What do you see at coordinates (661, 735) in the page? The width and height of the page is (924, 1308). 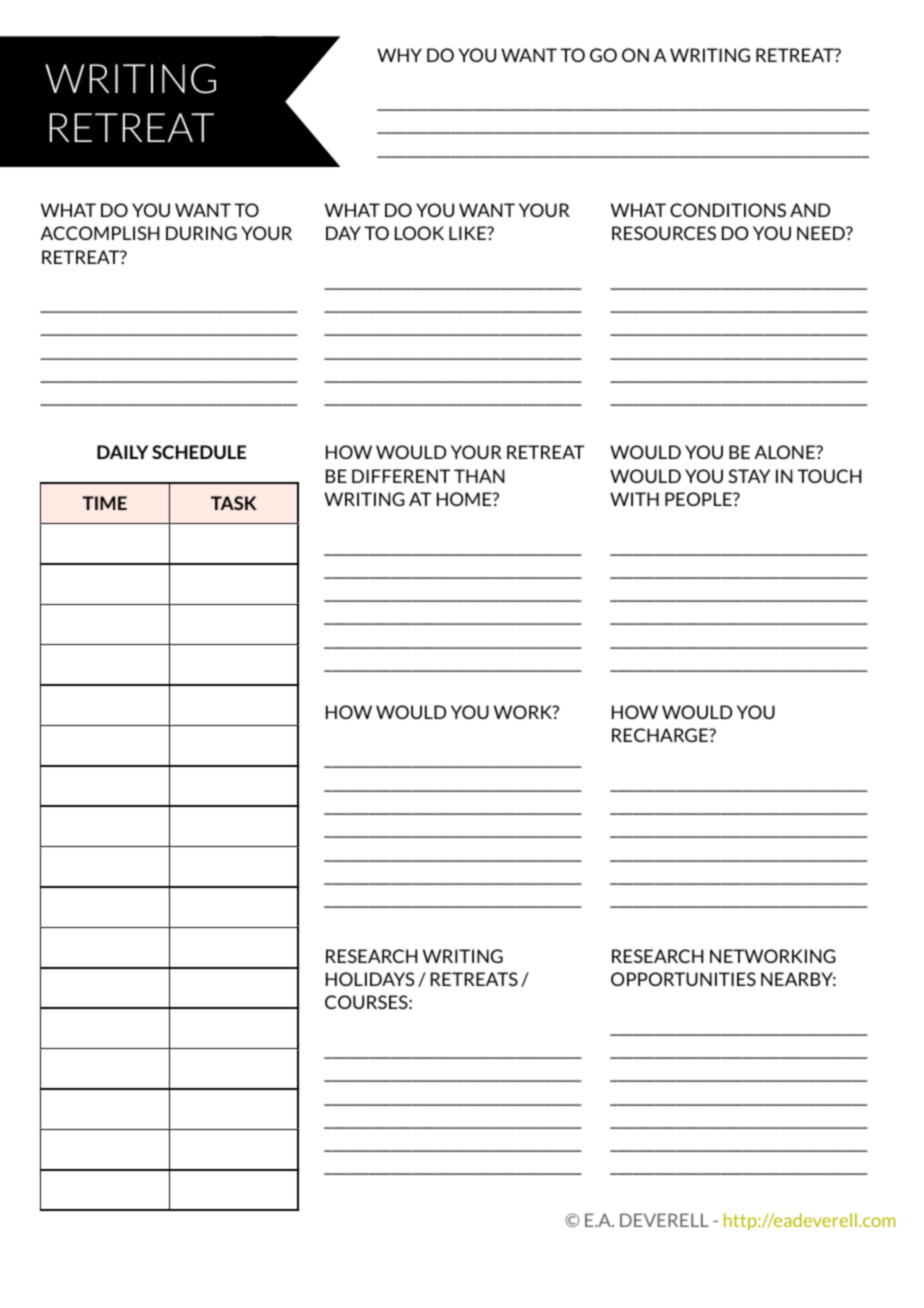 I see `RECHARGE` at bounding box center [661, 735].
